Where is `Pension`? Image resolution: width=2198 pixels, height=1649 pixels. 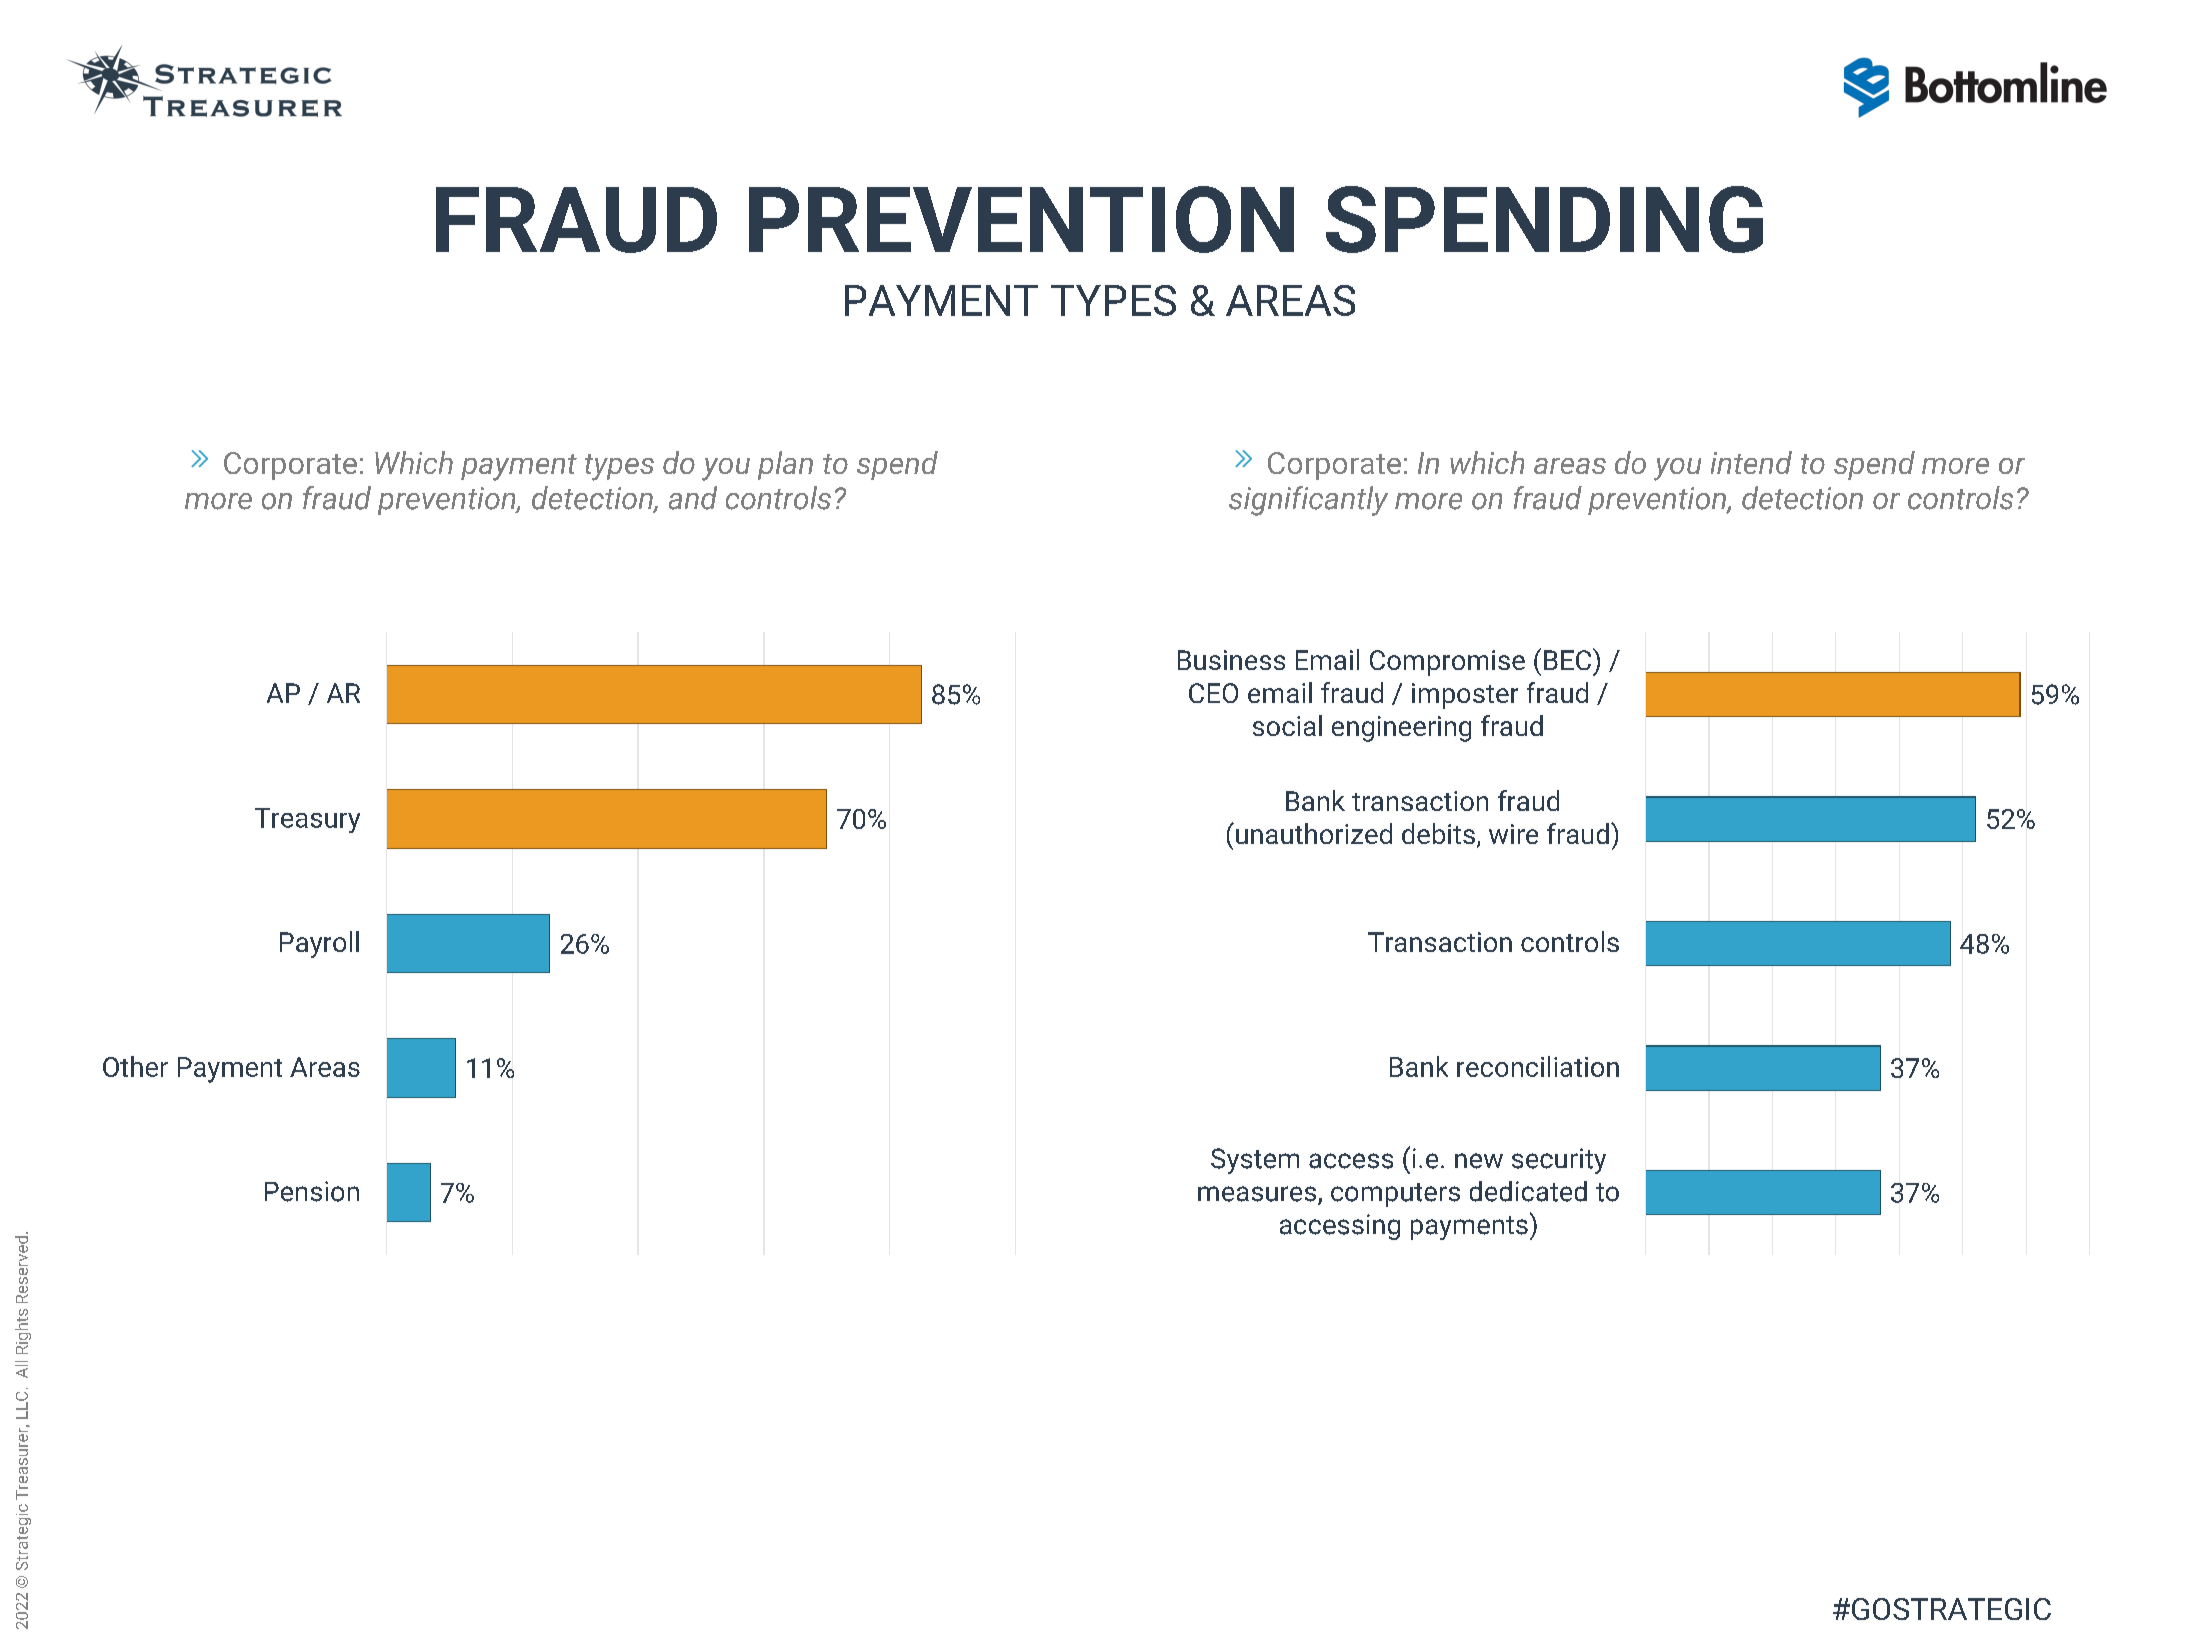
Pension is located at coordinates (312, 1191).
